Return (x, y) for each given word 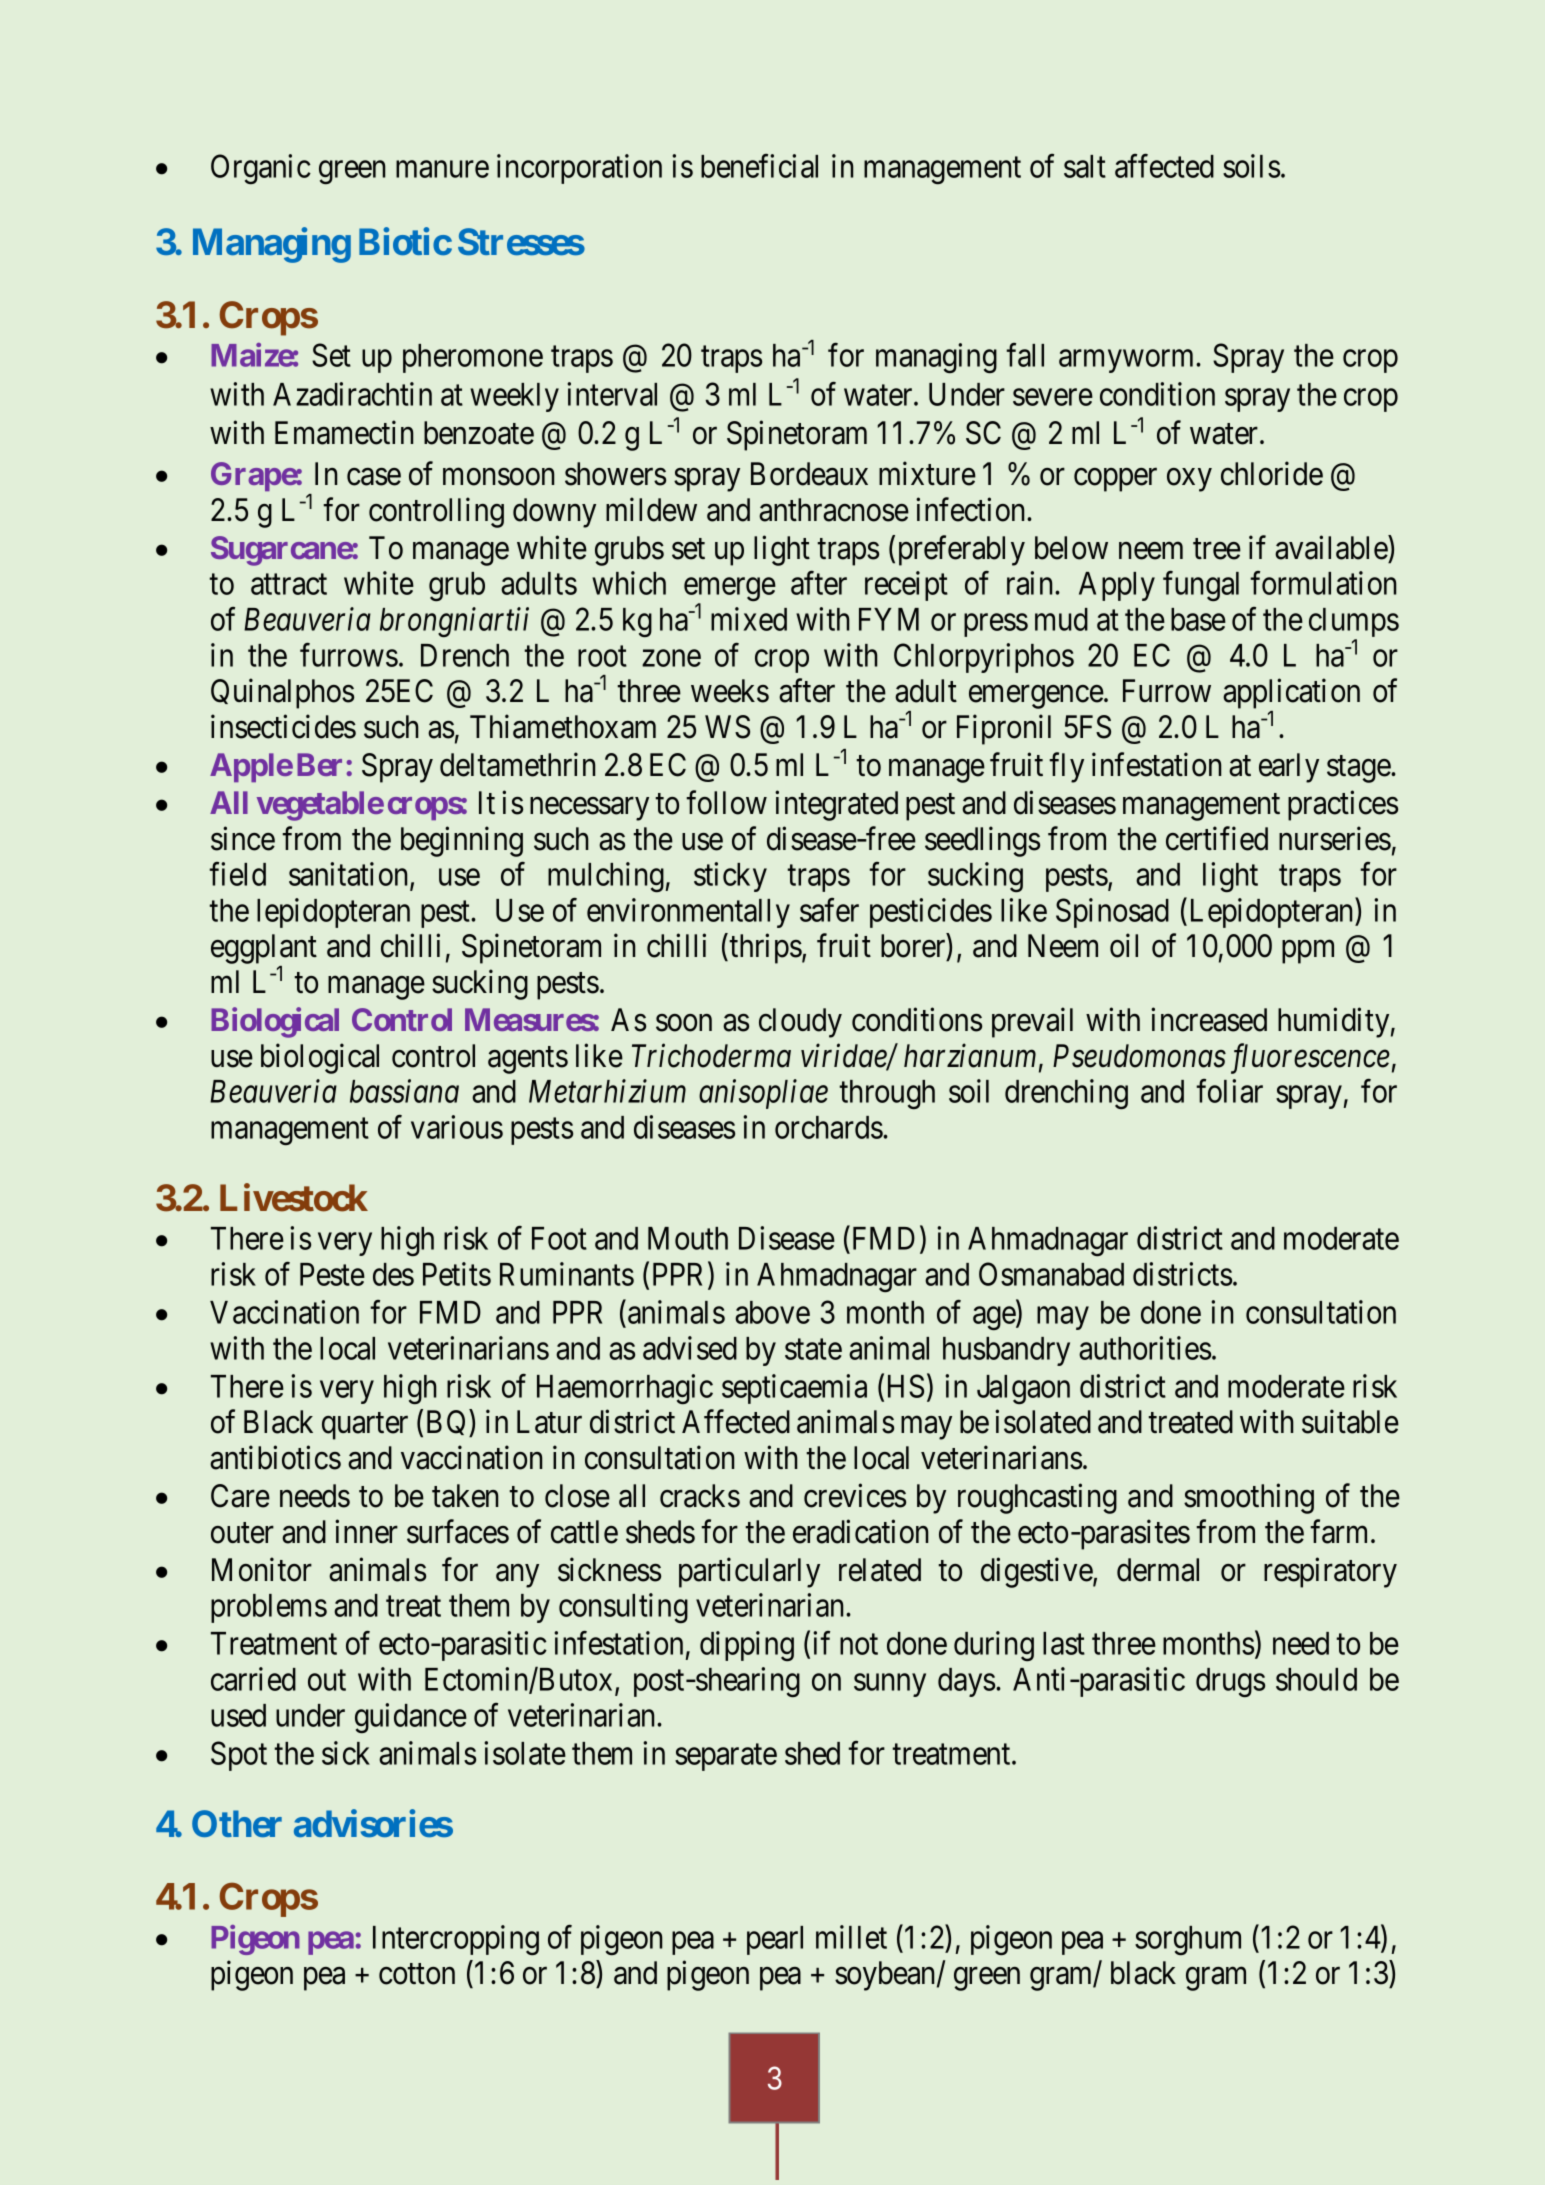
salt (1085, 166)
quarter (365, 1426)
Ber (319, 764)
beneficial (759, 166)
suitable (1350, 1422)
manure (442, 169)
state (813, 1349)
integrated (836, 805)
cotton (417, 1974)
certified (1217, 838)
